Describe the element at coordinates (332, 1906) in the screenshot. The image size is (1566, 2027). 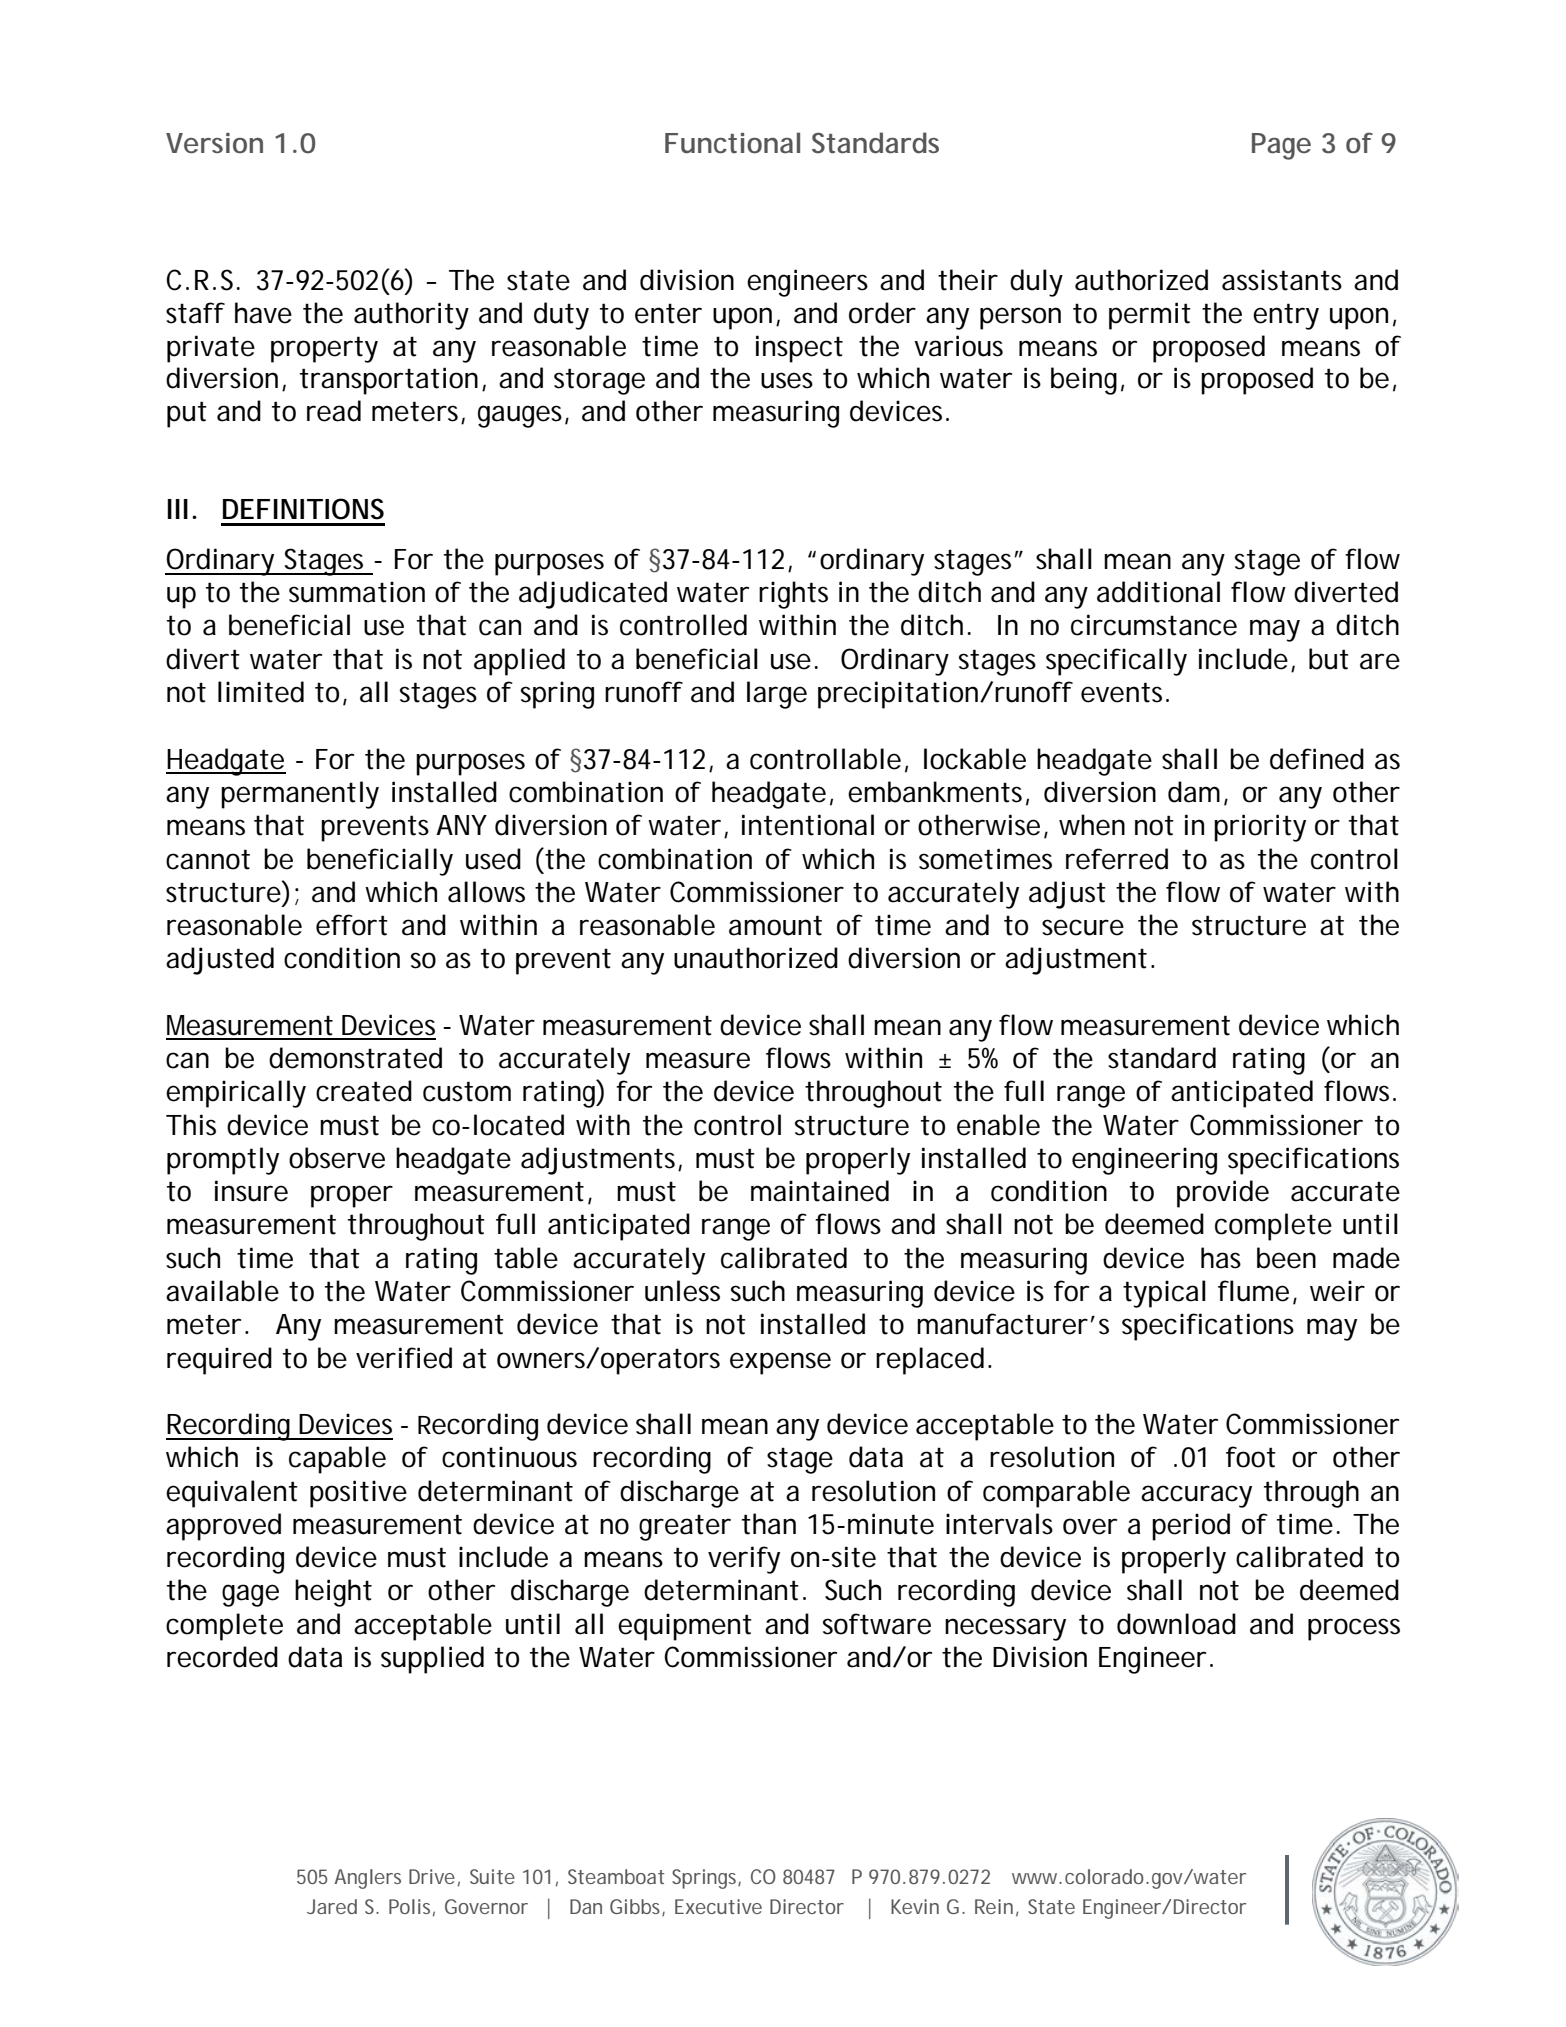
I see `Jared` at that location.
